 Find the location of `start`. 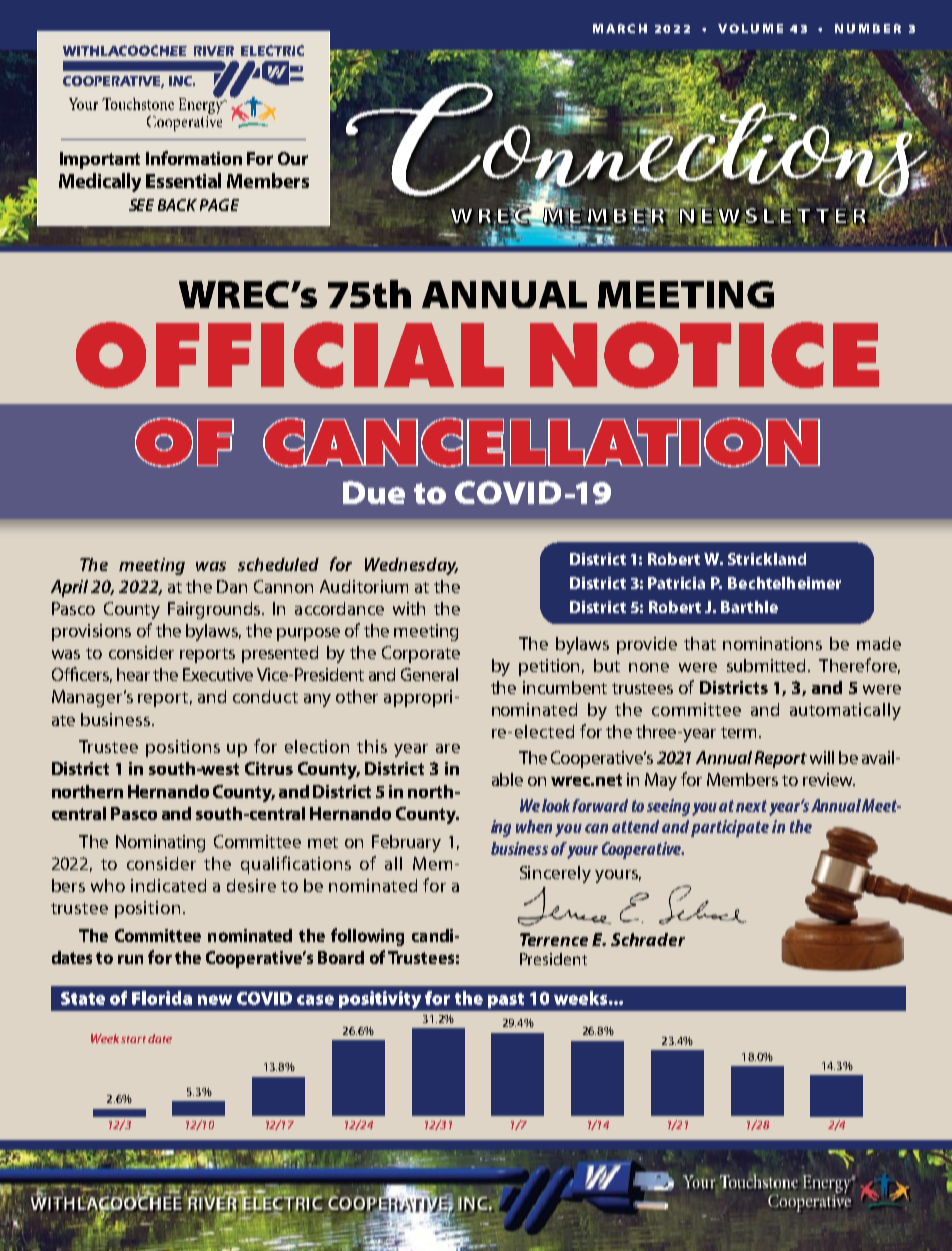

start is located at coordinates (133, 1039).
